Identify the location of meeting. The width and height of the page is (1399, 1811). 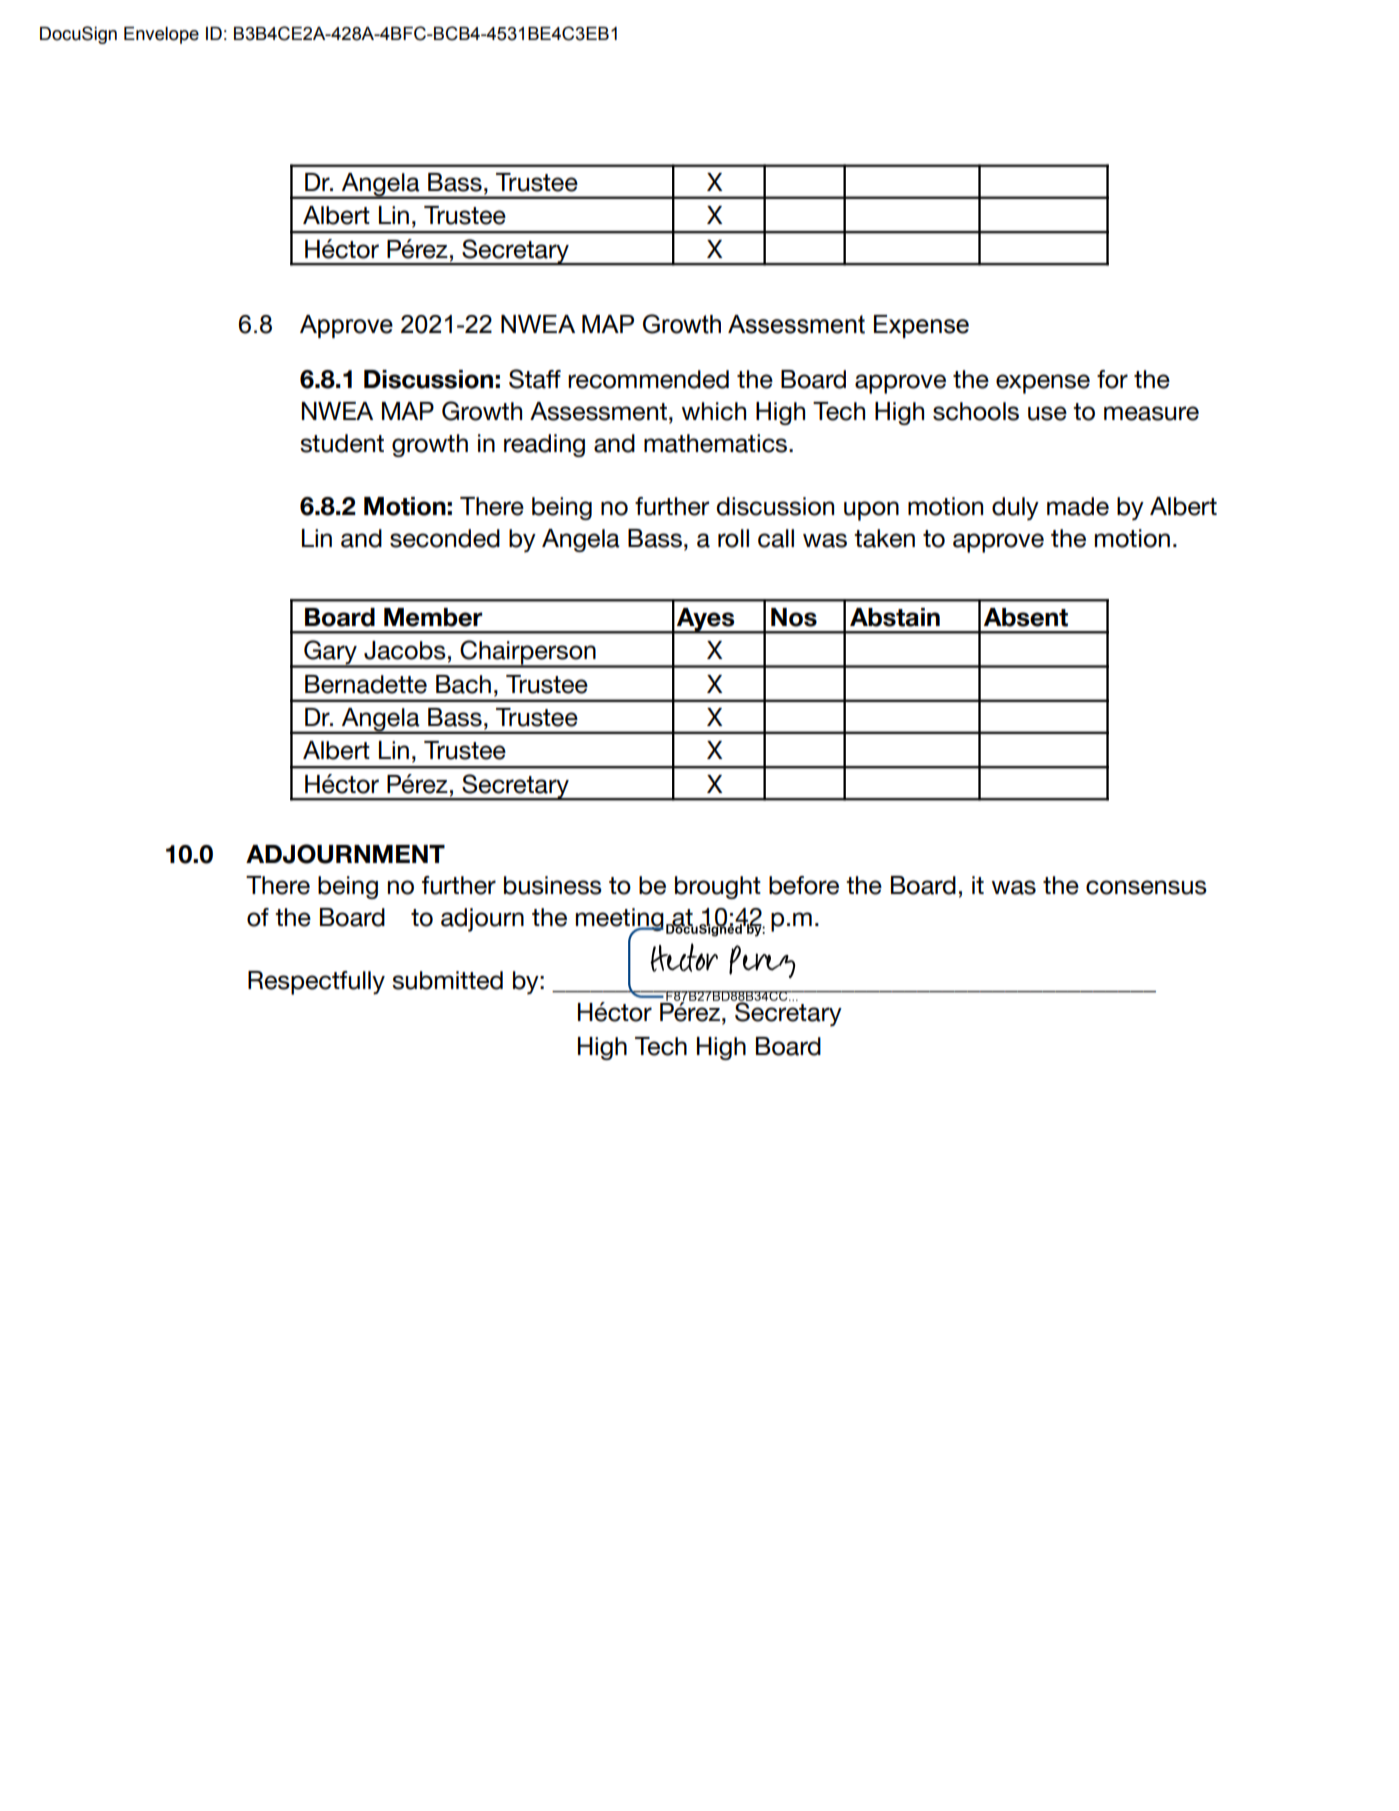
(620, 921).
